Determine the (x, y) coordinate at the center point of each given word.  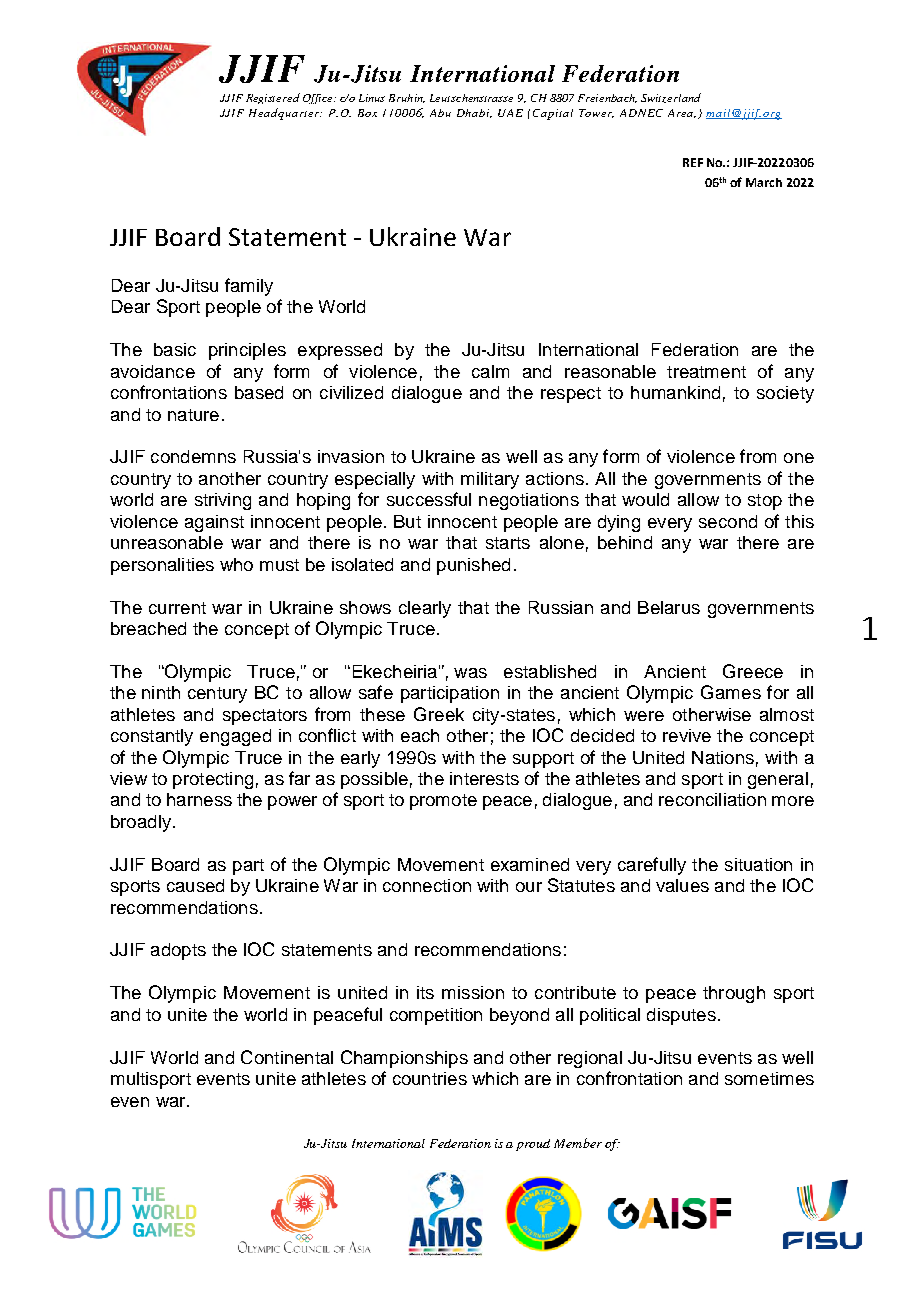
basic (175, 349)
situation (758, 864)
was (470, 673)
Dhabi (474, 113)
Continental (287, 1057)
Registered (273, 98)
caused (195, 885)
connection (427, 885)
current (177, 608)
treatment (706, 372)
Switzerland (671, 98)
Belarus (669, 607)
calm (490, 371)
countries (430, 1078)
